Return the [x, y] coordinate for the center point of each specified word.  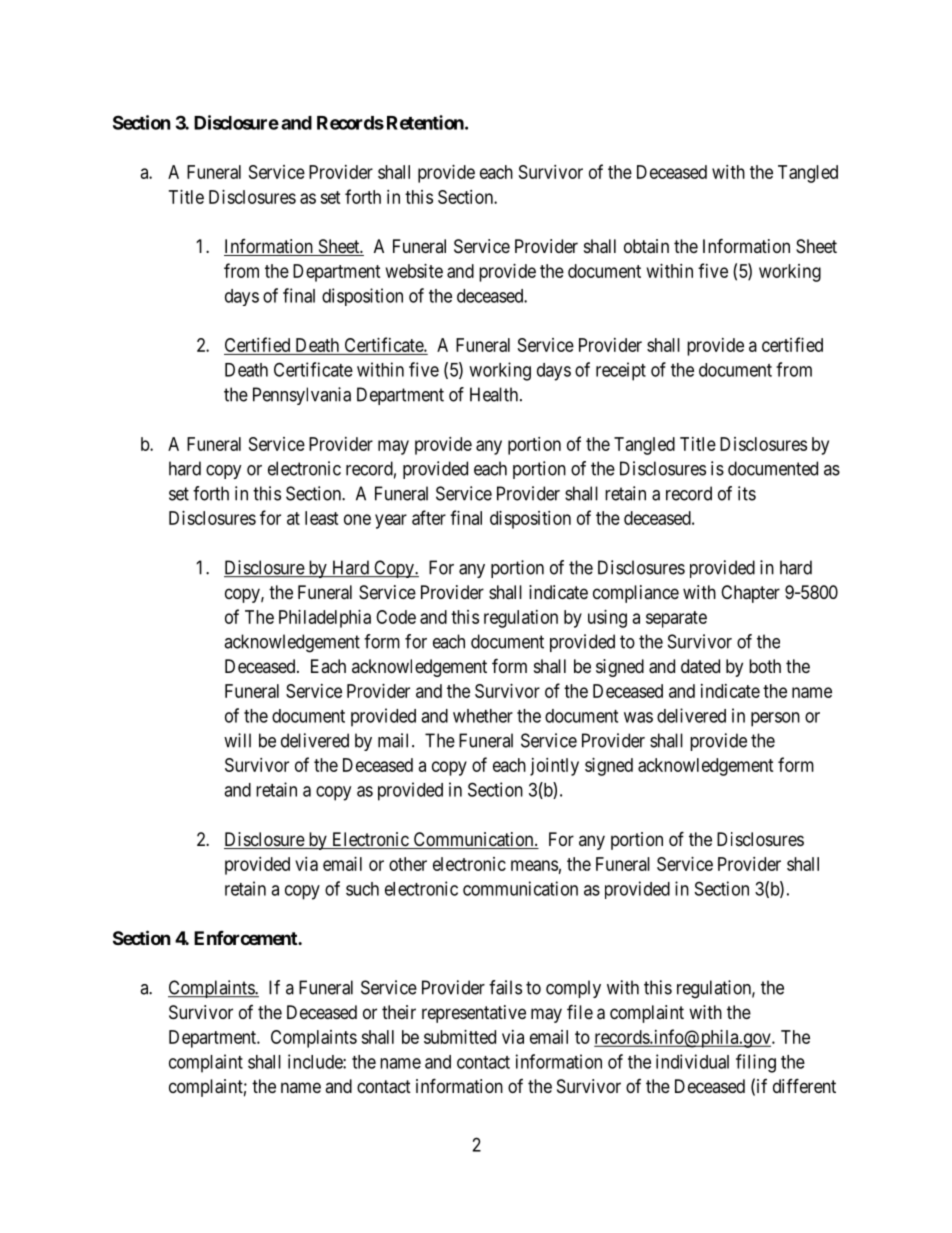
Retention [426, 122]
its [747, 493]
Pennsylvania [302, 396]
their [399, 1012]
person [775, 719]
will [237, 740]
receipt [621, 371]
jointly [554, 767]
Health [495, 394]
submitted [460, 1037]
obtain [646, 246]
